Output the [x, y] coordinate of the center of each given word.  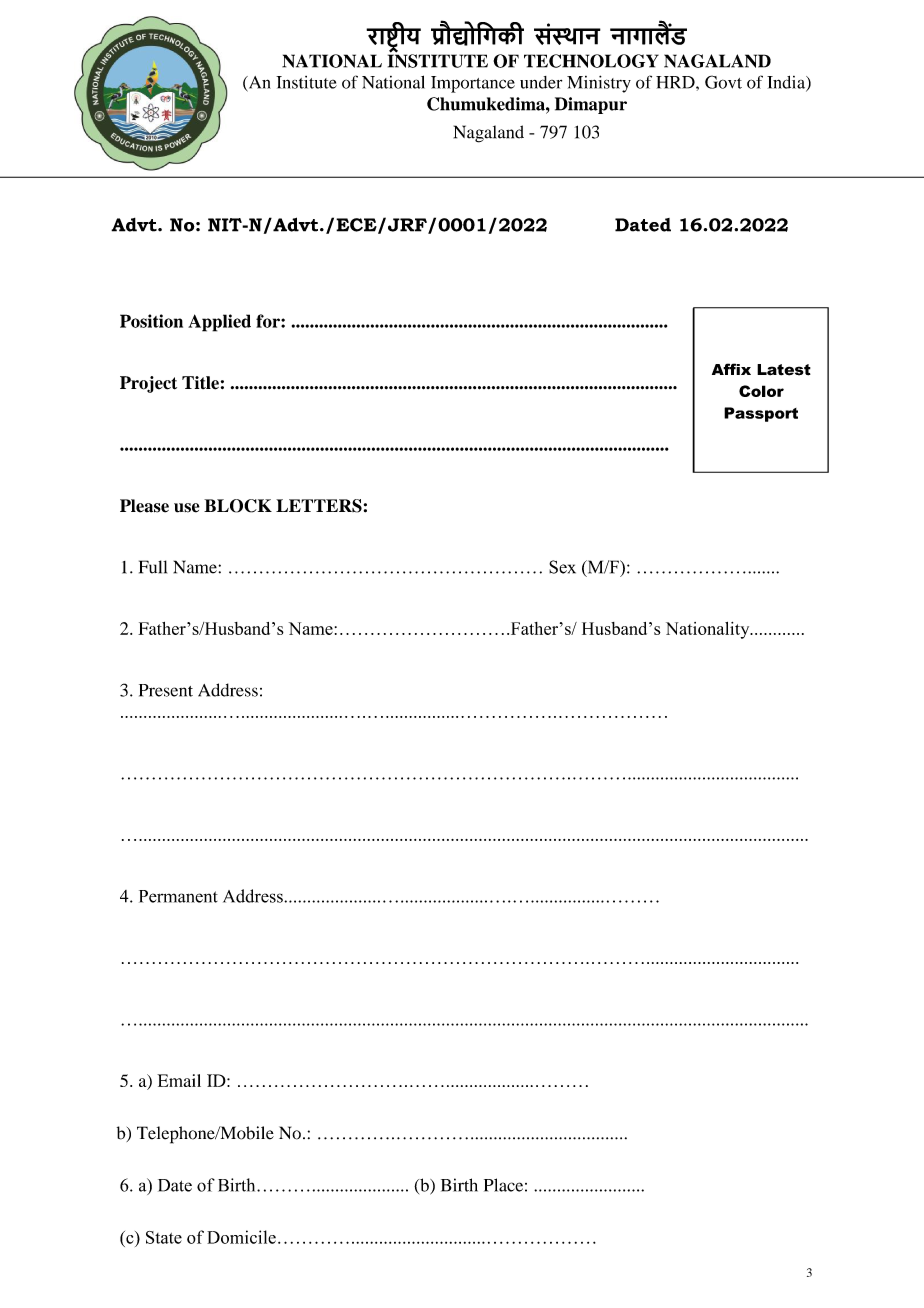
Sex [562, 567]
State [164, 1237]
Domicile [241, 1237]
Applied [219, 323]
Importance [473, 84]
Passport [761, 414]
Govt [723, 82]
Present [166, 690]
